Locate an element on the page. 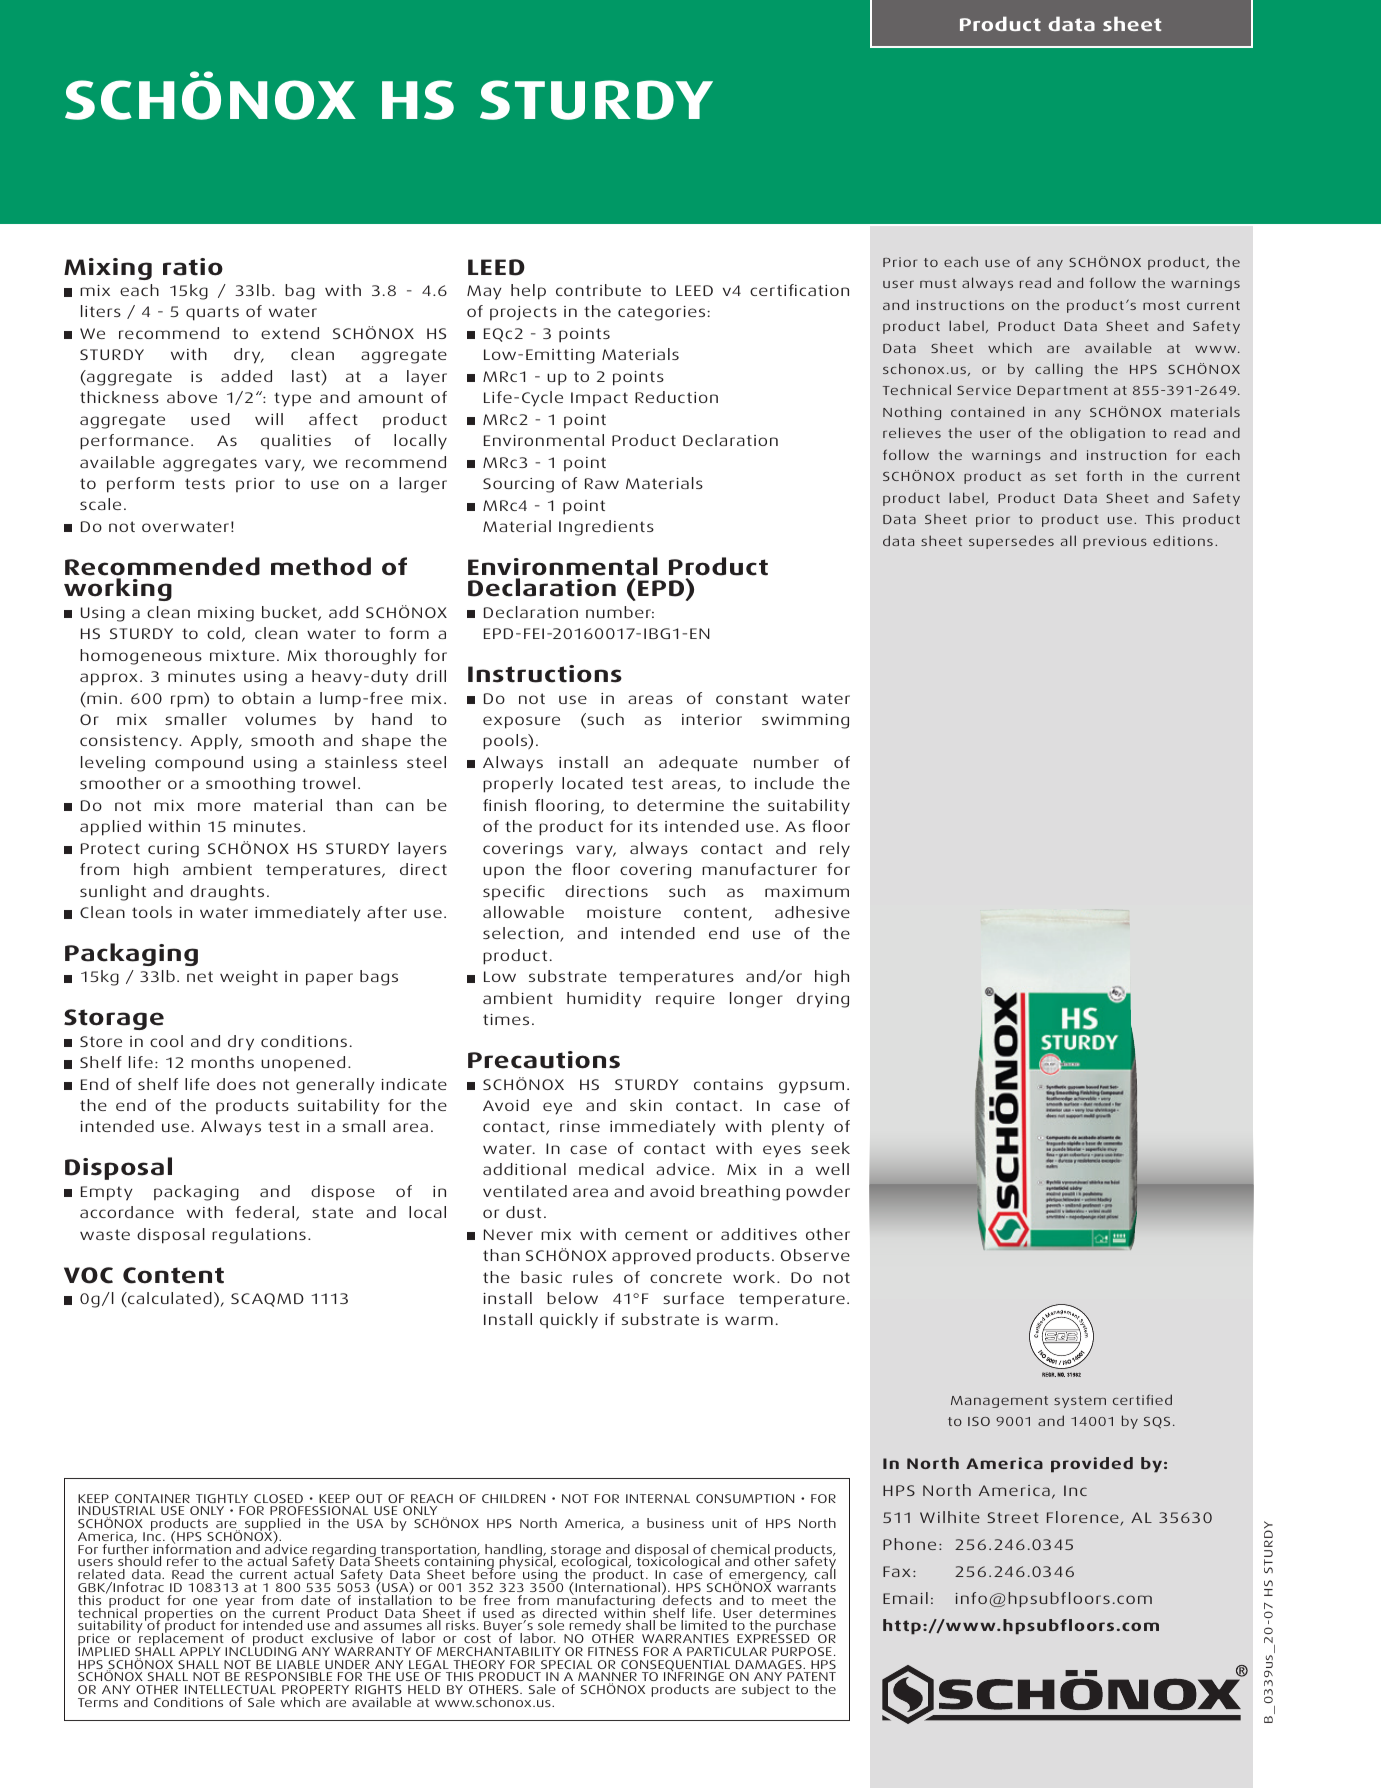  categories is located at coordinates (661, 313).
